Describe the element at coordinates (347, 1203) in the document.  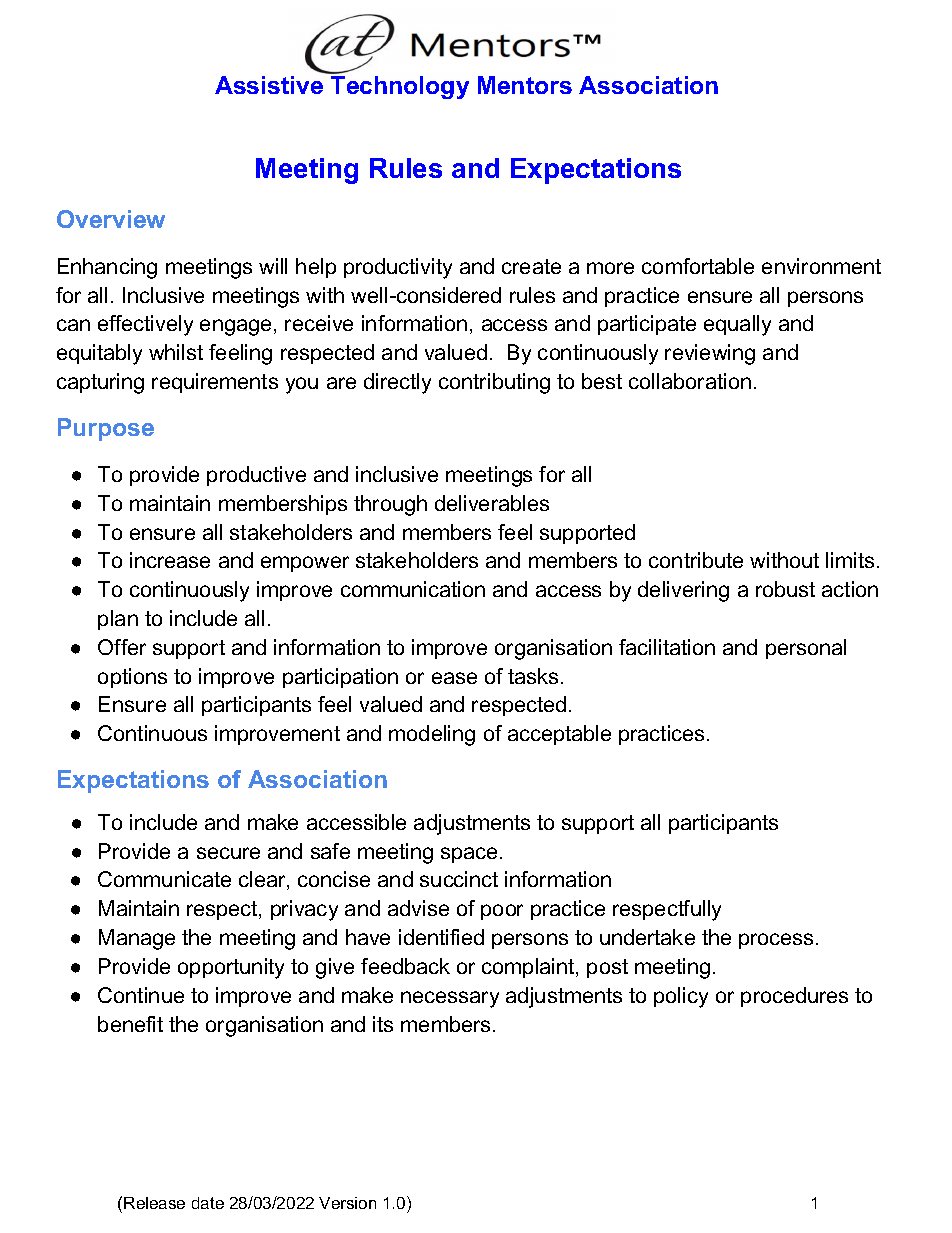
I see `Version` at that location.
